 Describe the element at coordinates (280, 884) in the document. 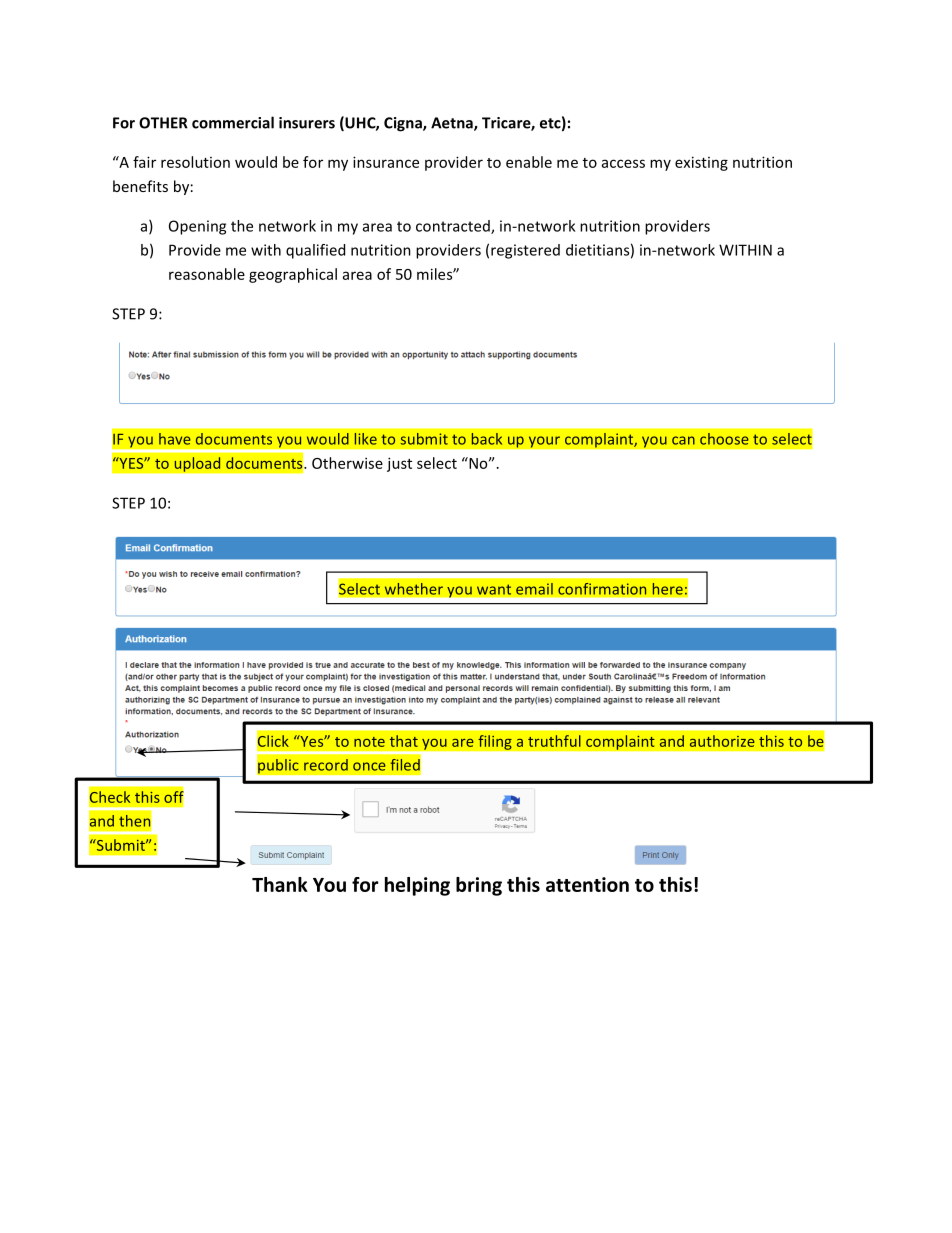

I see `Thank` at that location.
